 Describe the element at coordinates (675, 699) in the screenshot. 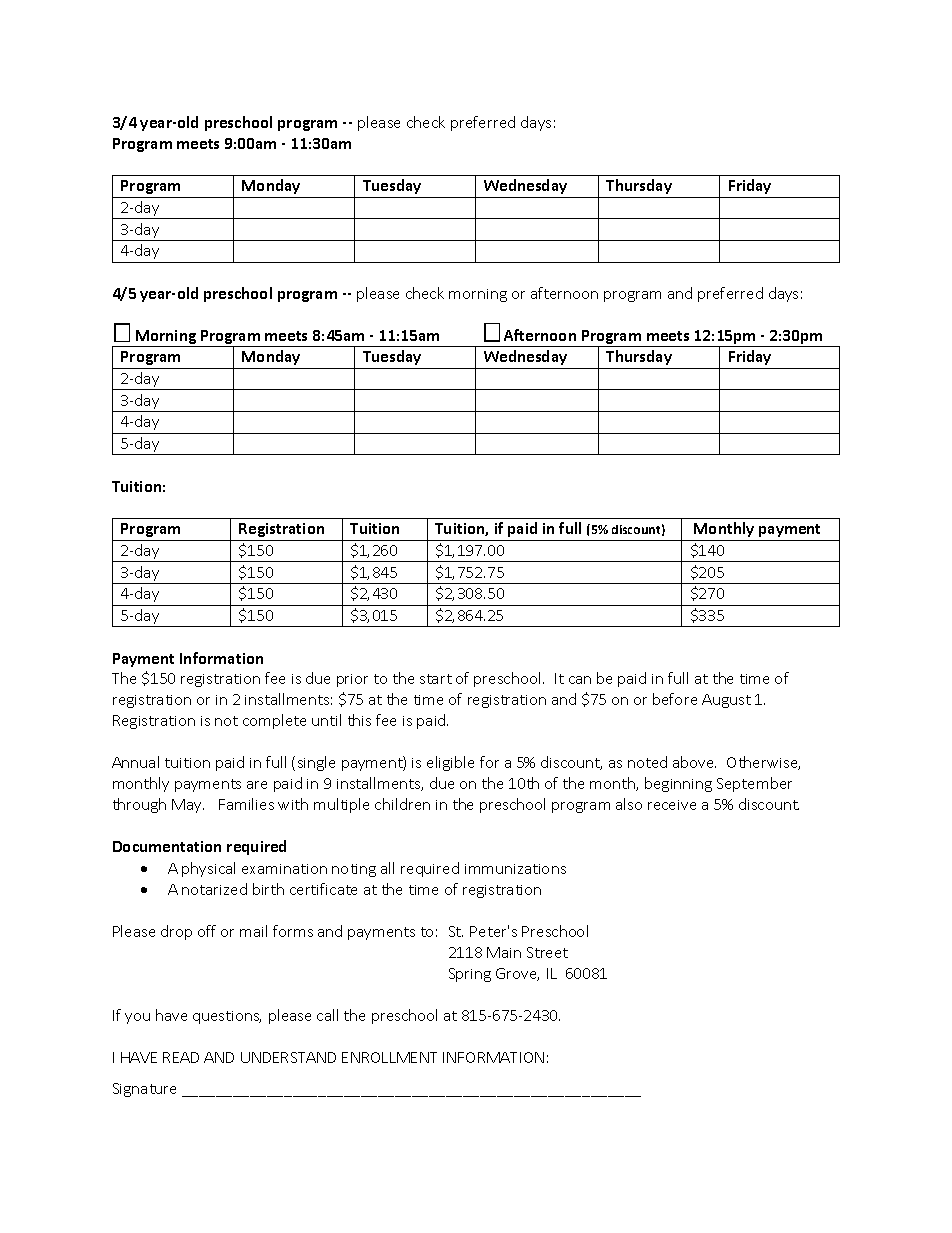

I see `before` at that location.
